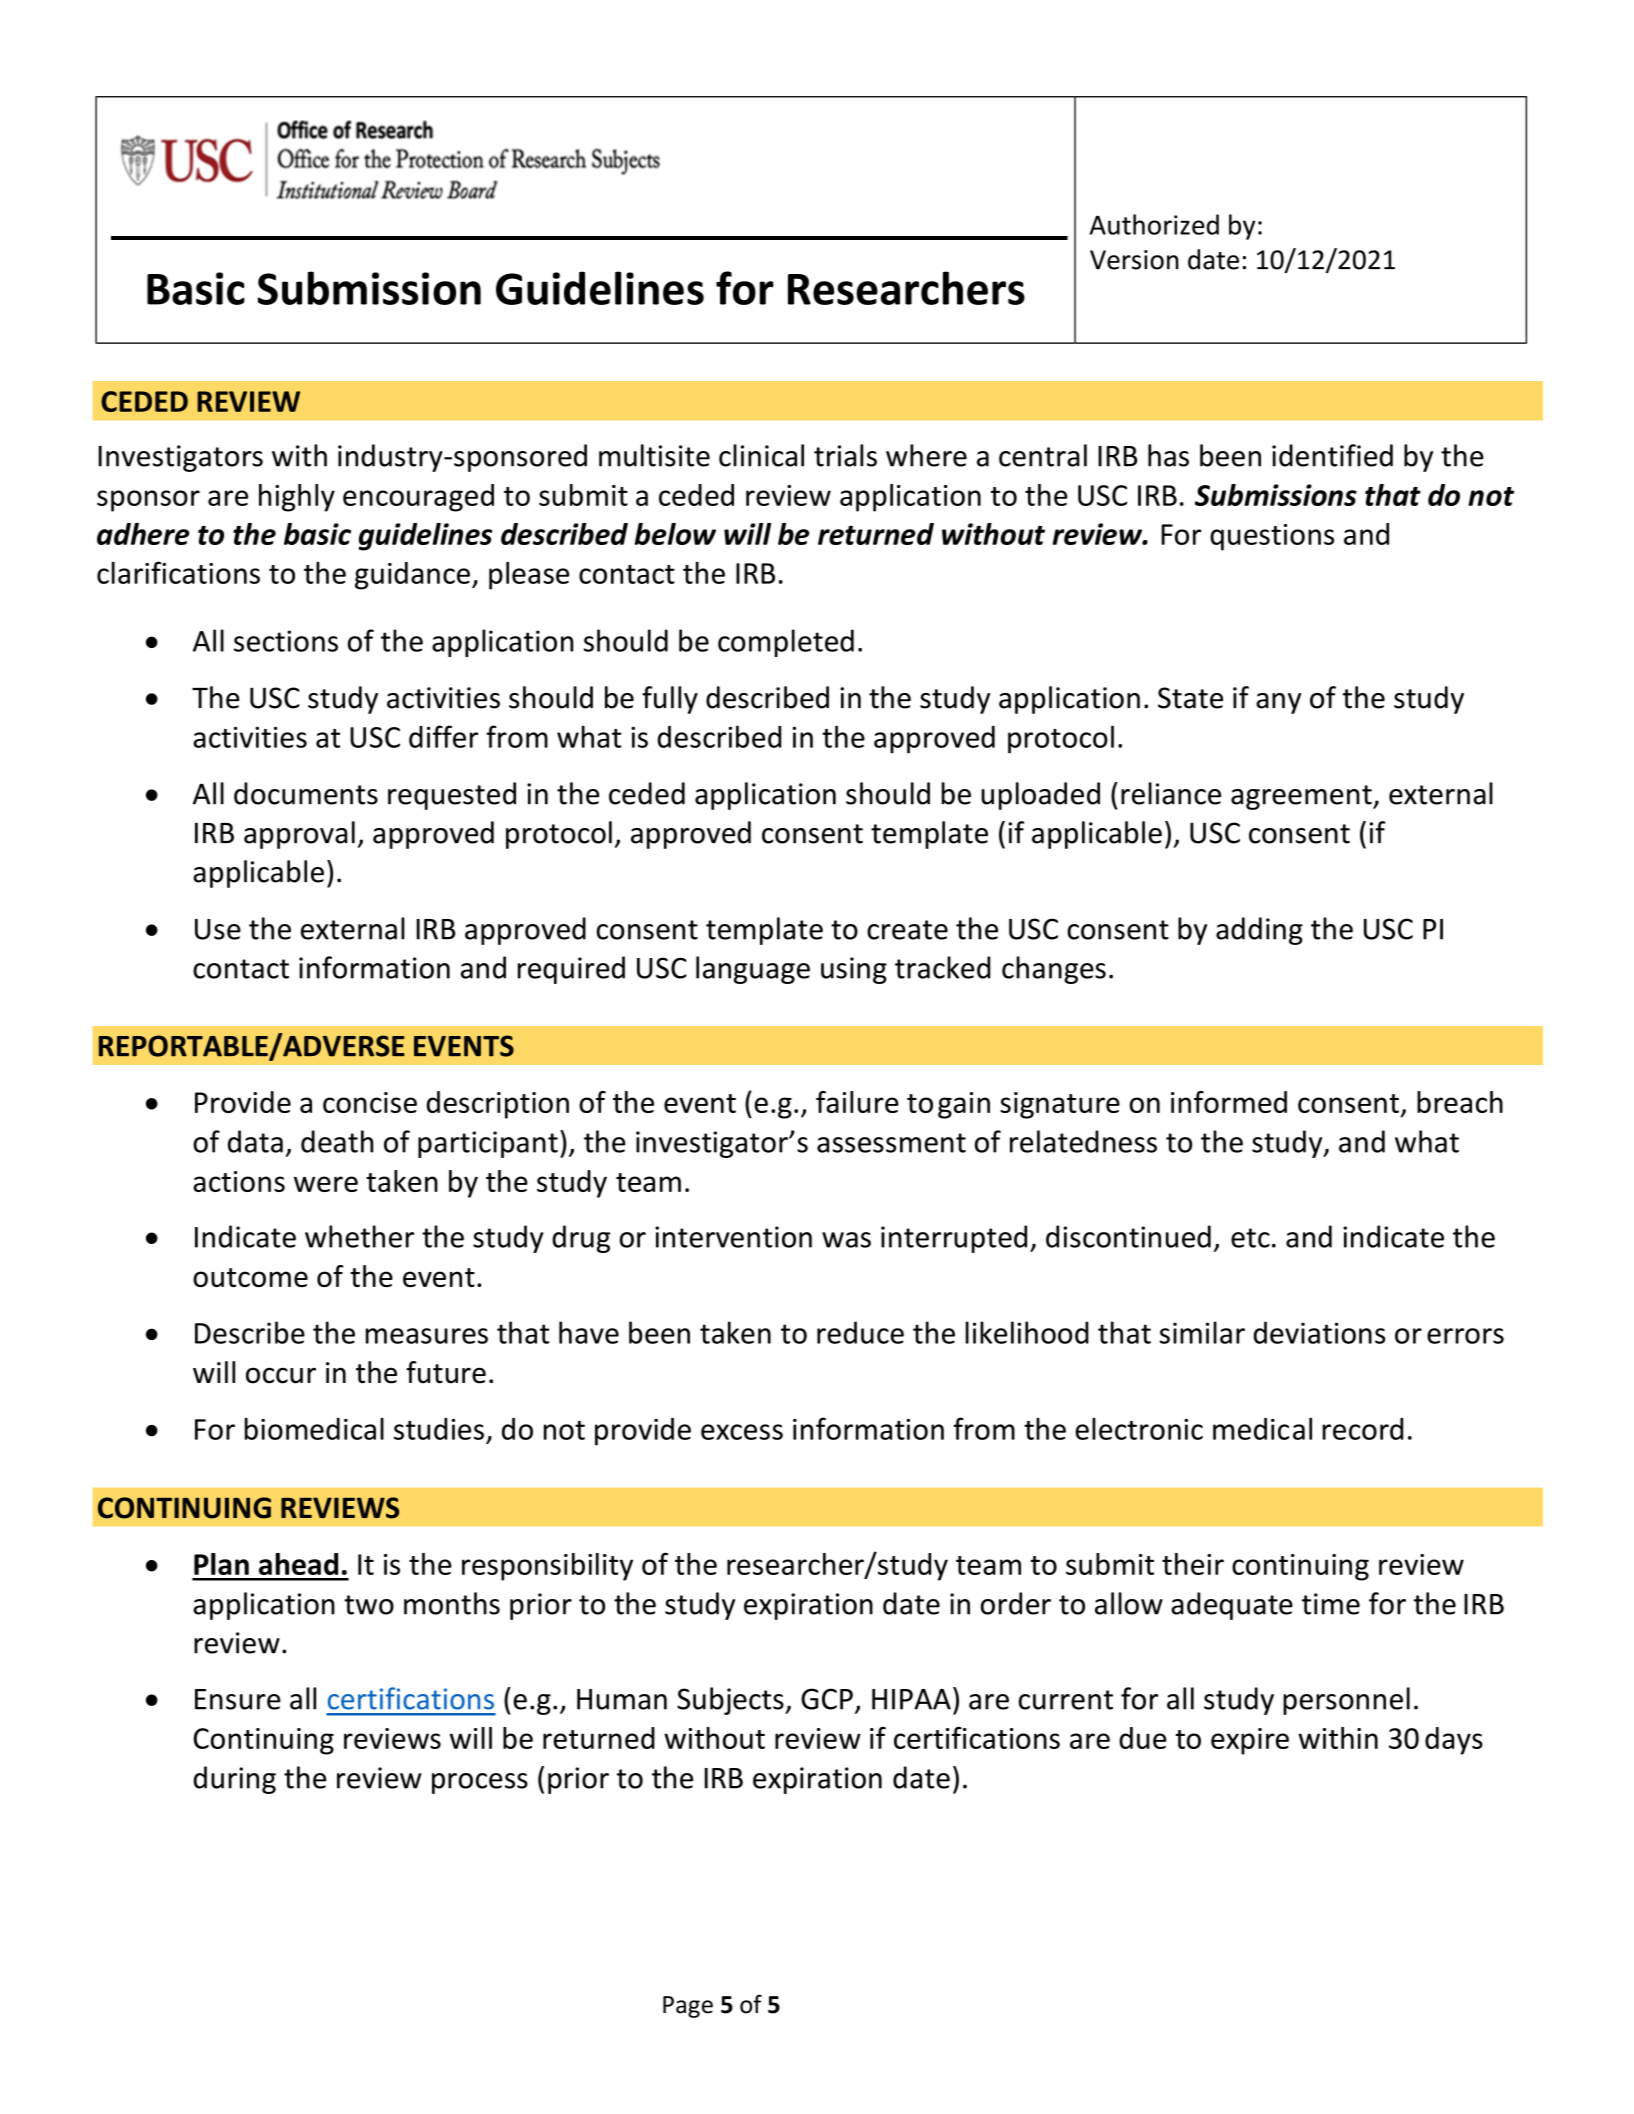 The image size is (1634, 2114). What do you see at coordinates (688, 2007) in the screenshot?
I see `Page` at bounding box center [688, 2007].
